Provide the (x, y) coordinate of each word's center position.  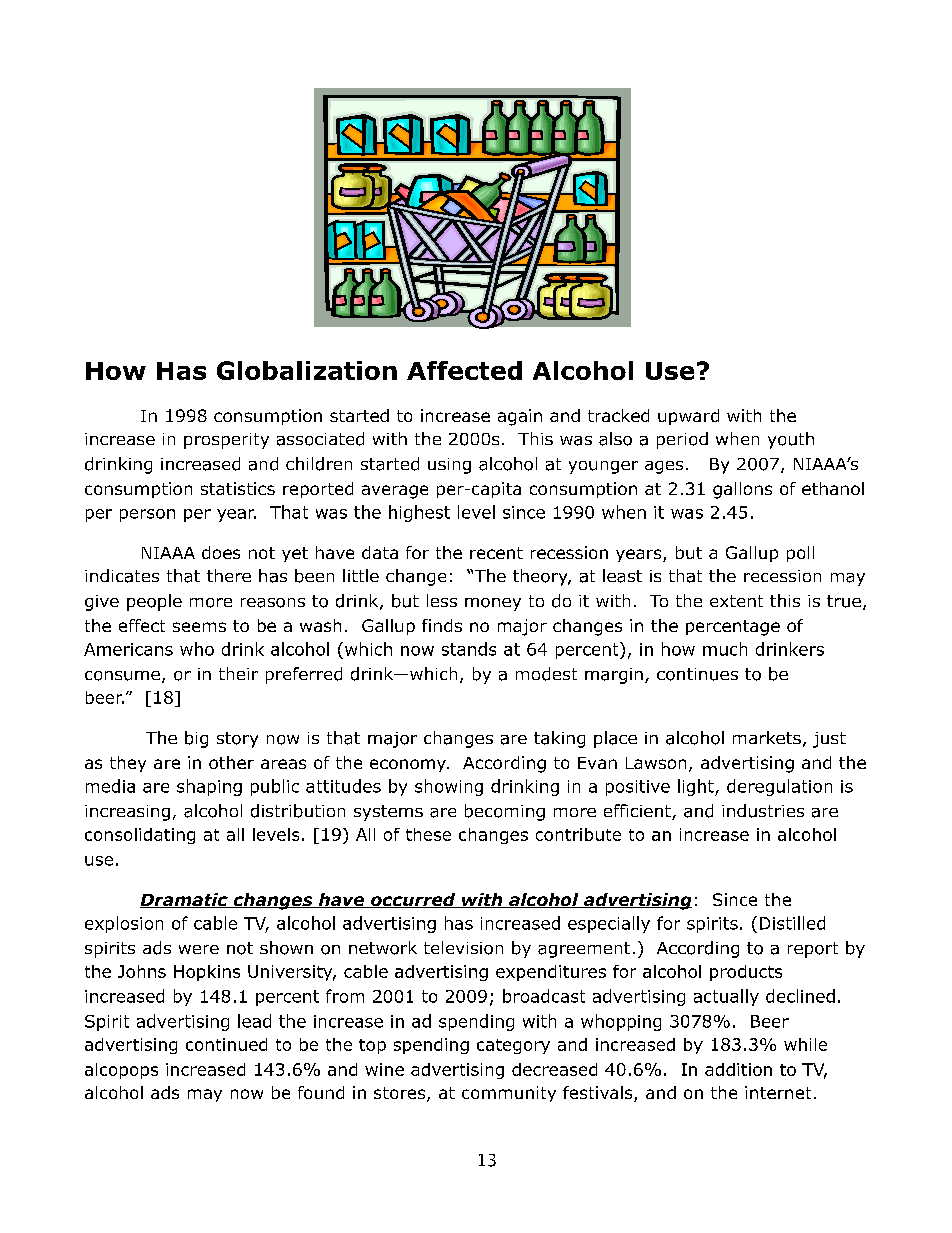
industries (763, 811)
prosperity (226, 441)
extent (736, 601)
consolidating (140, 836)
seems (199, 627)
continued (226, 1044)
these (428, 834)
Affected (464, 370)
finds (442, 625)
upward (688, 417)
